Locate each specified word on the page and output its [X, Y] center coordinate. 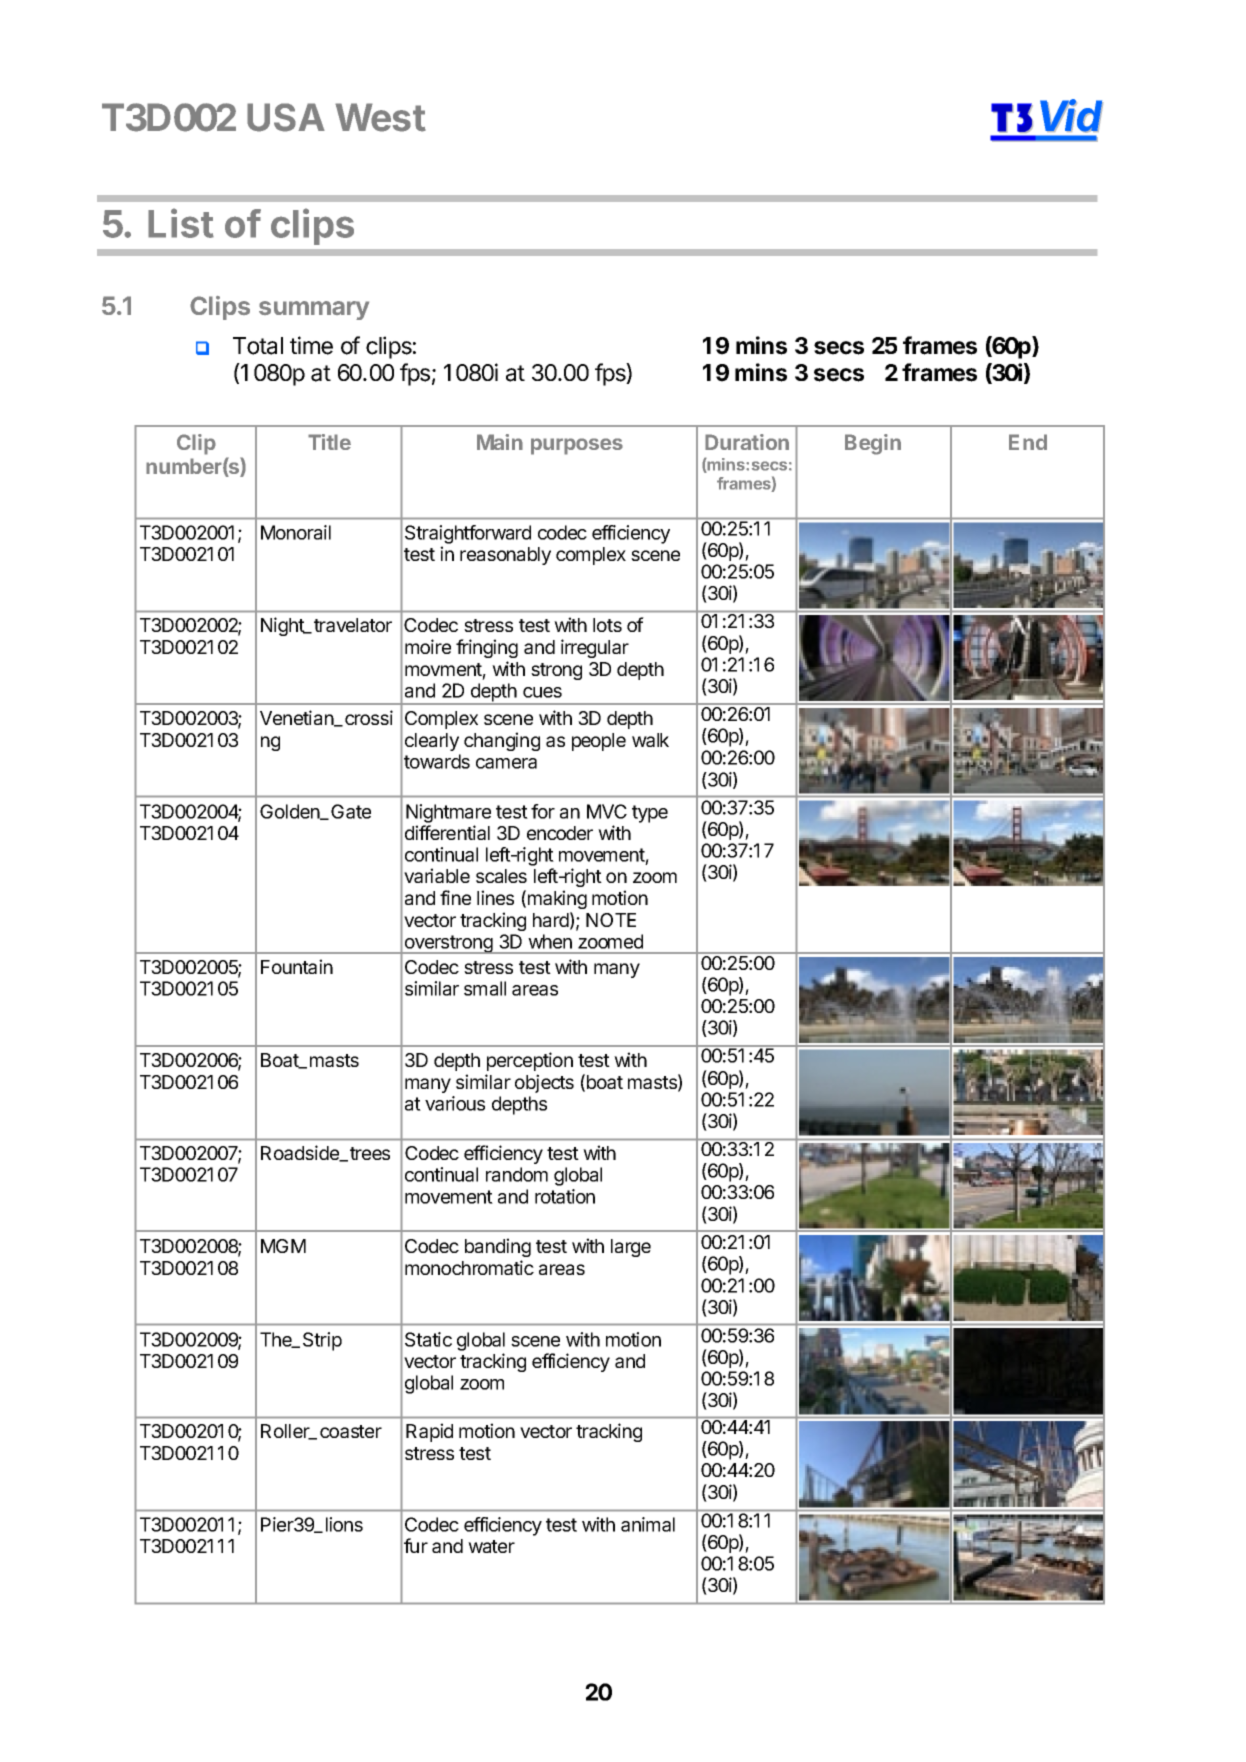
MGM [283, 1246]
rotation [565, 1196]
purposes [577, 446]
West [380, 117]
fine [455, 897]
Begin [873, 444]
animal [648, 1524]
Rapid [429, 1432]
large [631, 1248]
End [1028, 442]
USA [286, 117]
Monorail [296, 532]
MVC [607, 811]
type [650, 814]
